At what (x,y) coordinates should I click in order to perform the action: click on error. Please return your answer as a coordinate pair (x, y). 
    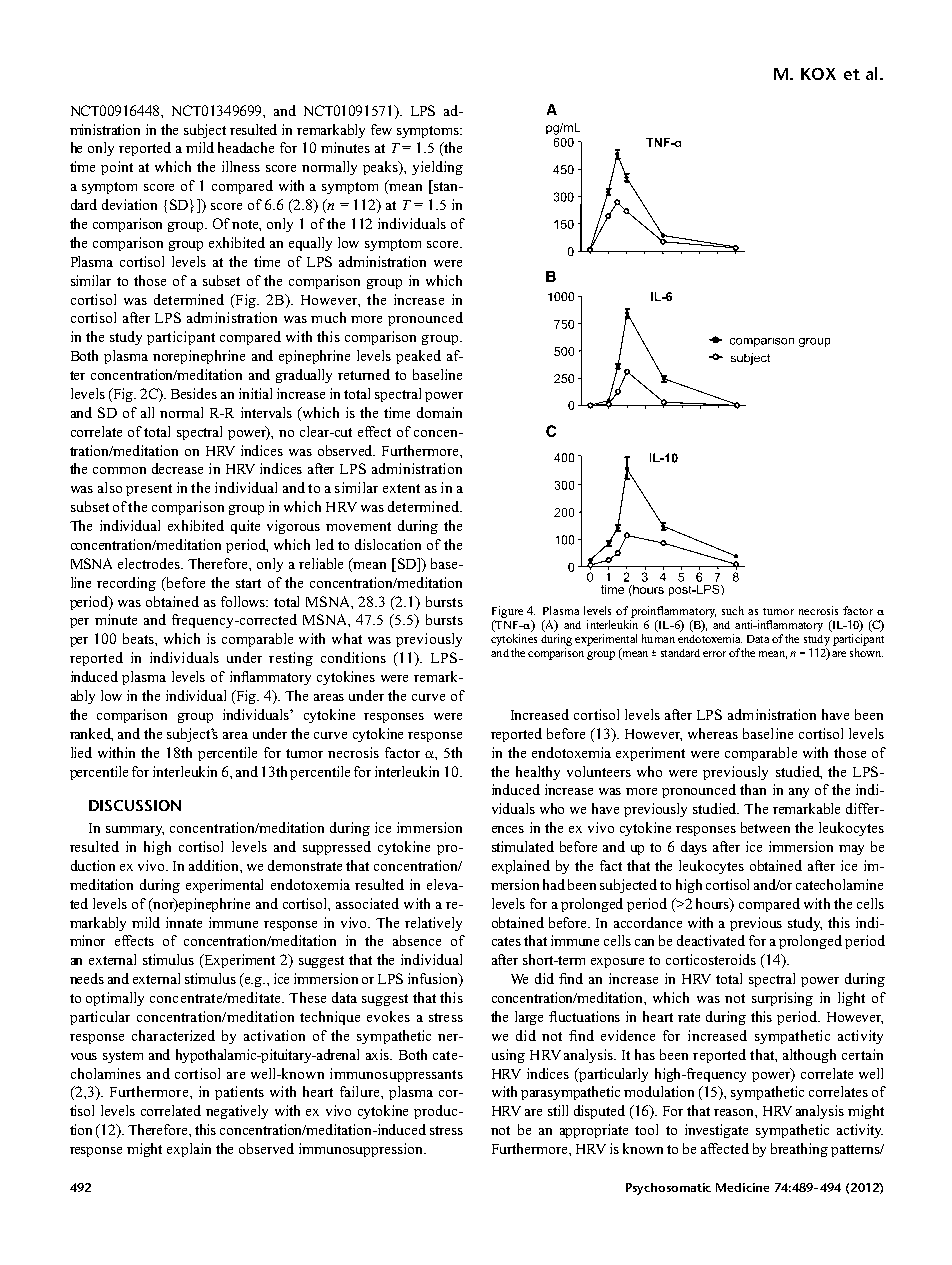
    Looking at the image, I should click on (714, 654).
